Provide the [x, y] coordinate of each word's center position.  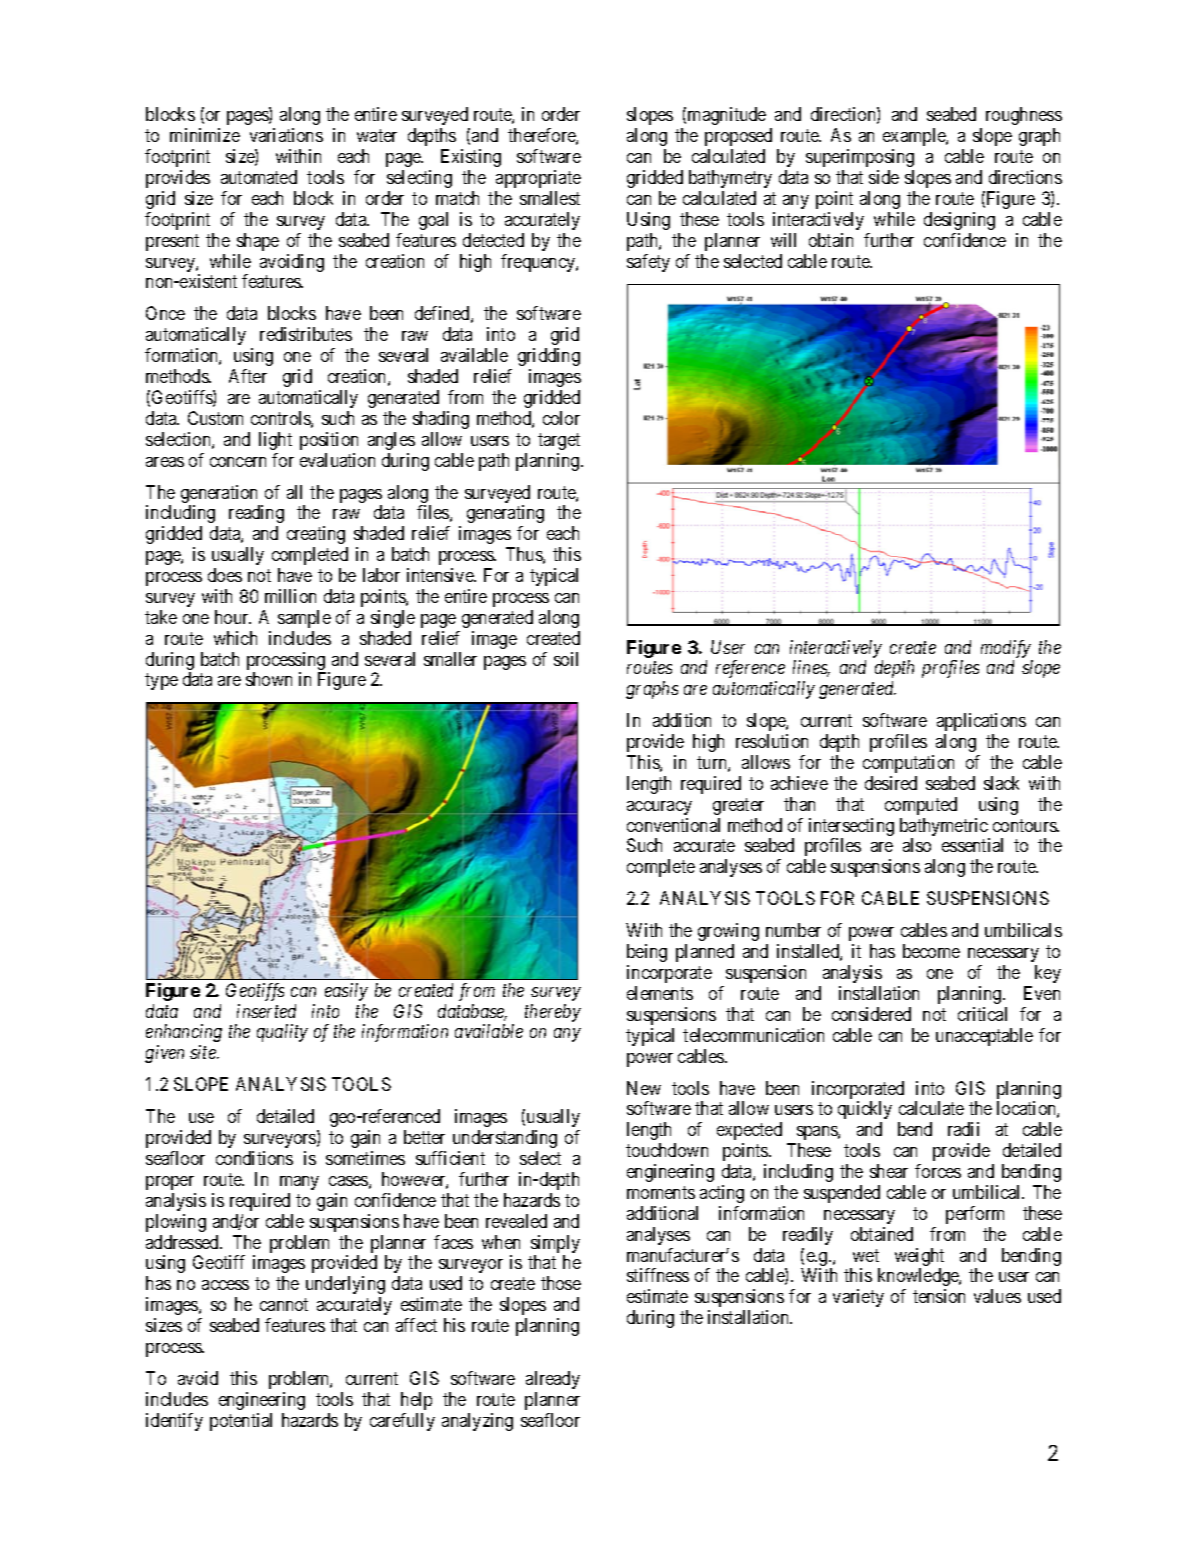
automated [259, 177]
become [931, 951]
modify [1006, 649]
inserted [266, 1011]
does [225, 575]
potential [241, 1422]
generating [505, 514]
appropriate [538, 179]
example [915, 137]
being [647, 953]
